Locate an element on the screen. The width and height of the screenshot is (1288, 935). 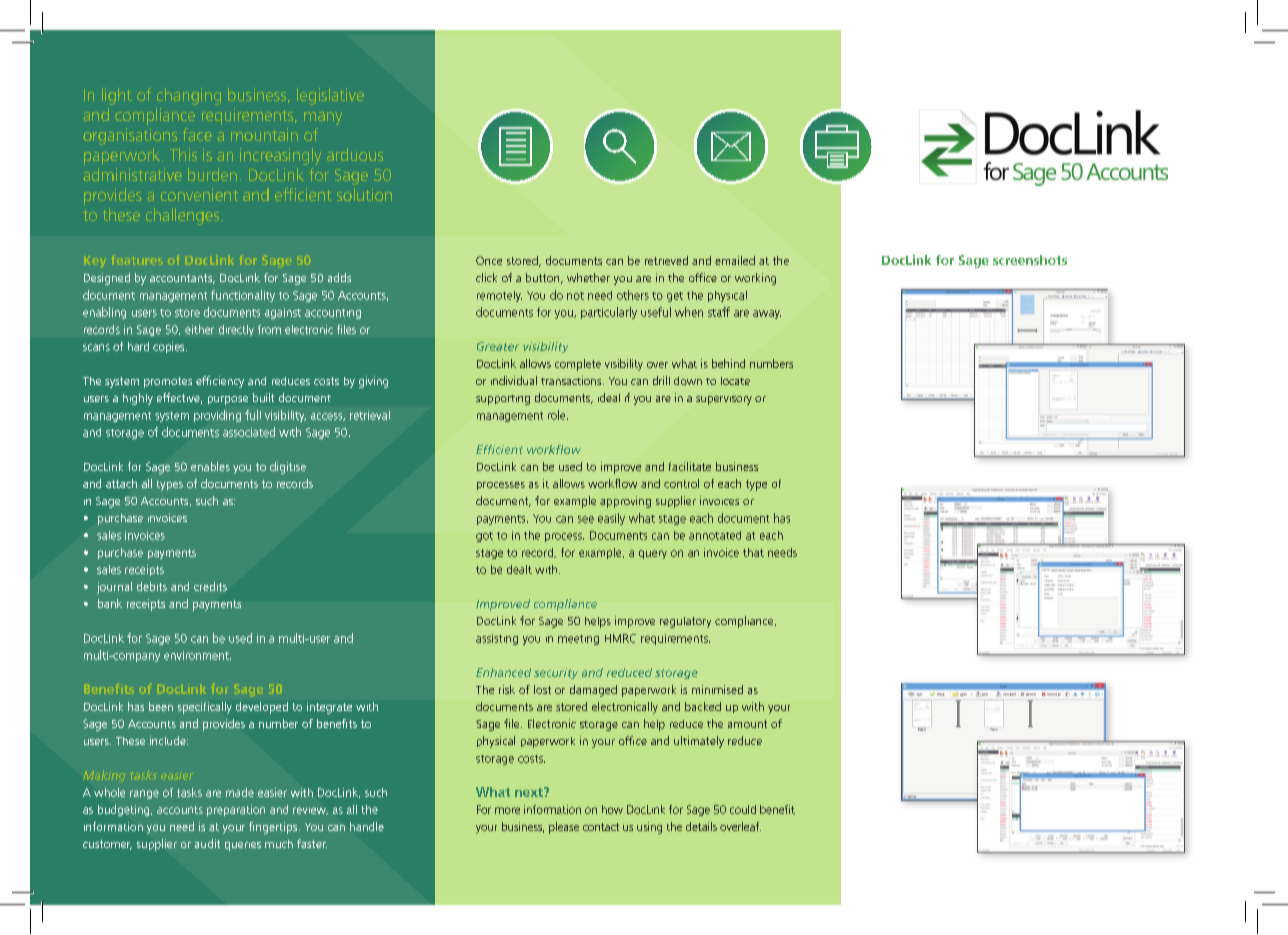
credits is located at coordinates (210, 586).
